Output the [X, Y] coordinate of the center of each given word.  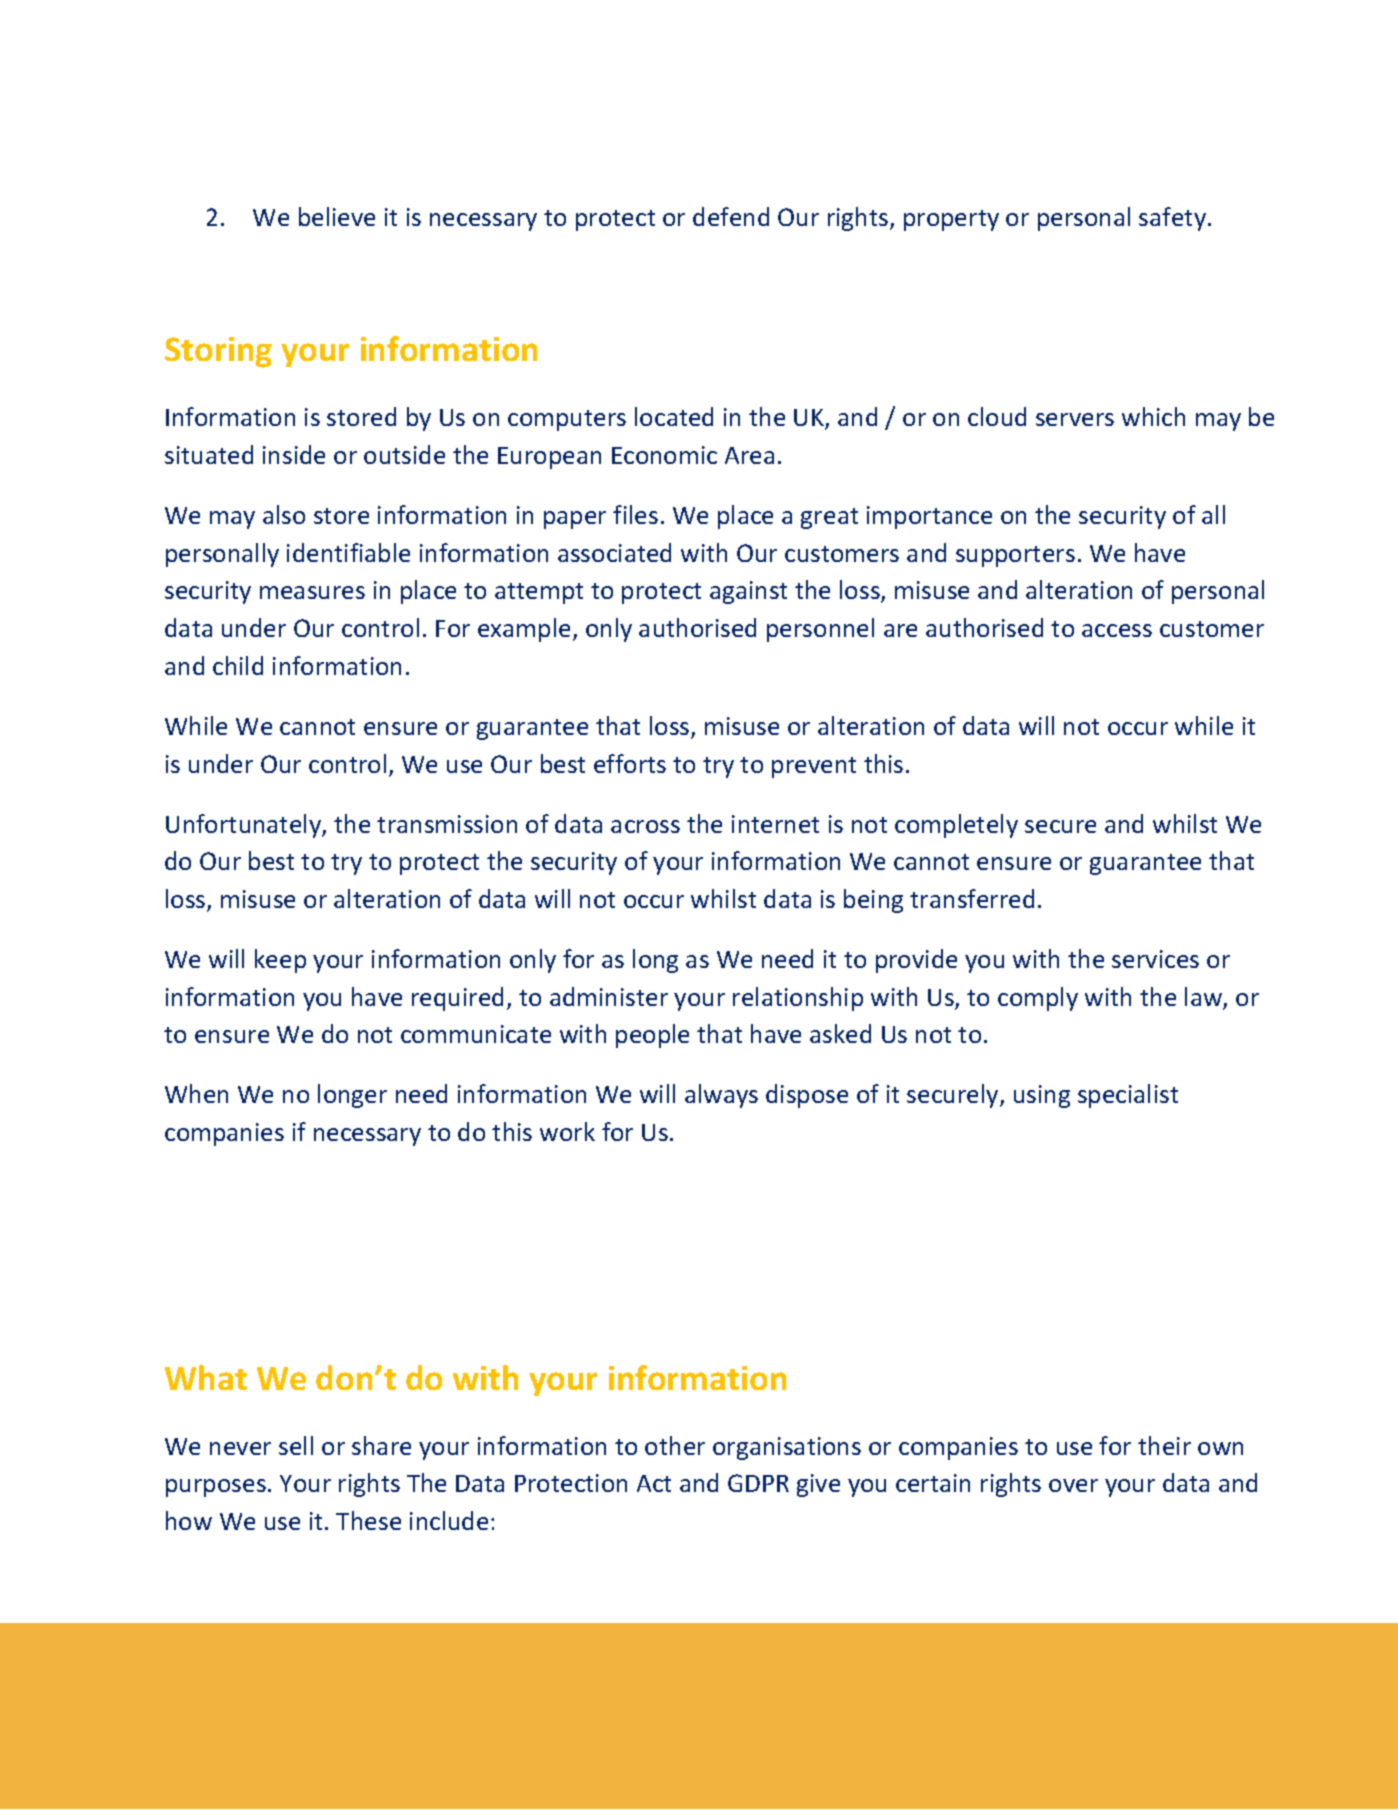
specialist [1128, 1096]
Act [654, 1483]
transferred [972, 898]
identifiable [348, 552]
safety [1172, 219]
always [721, 1096]
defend [731, 216]
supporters [1015, 556]
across [645, 826]
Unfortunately [244, 826]
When [196, 1093]
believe [337, 216]
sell [296, 1445]
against [748, 592]
